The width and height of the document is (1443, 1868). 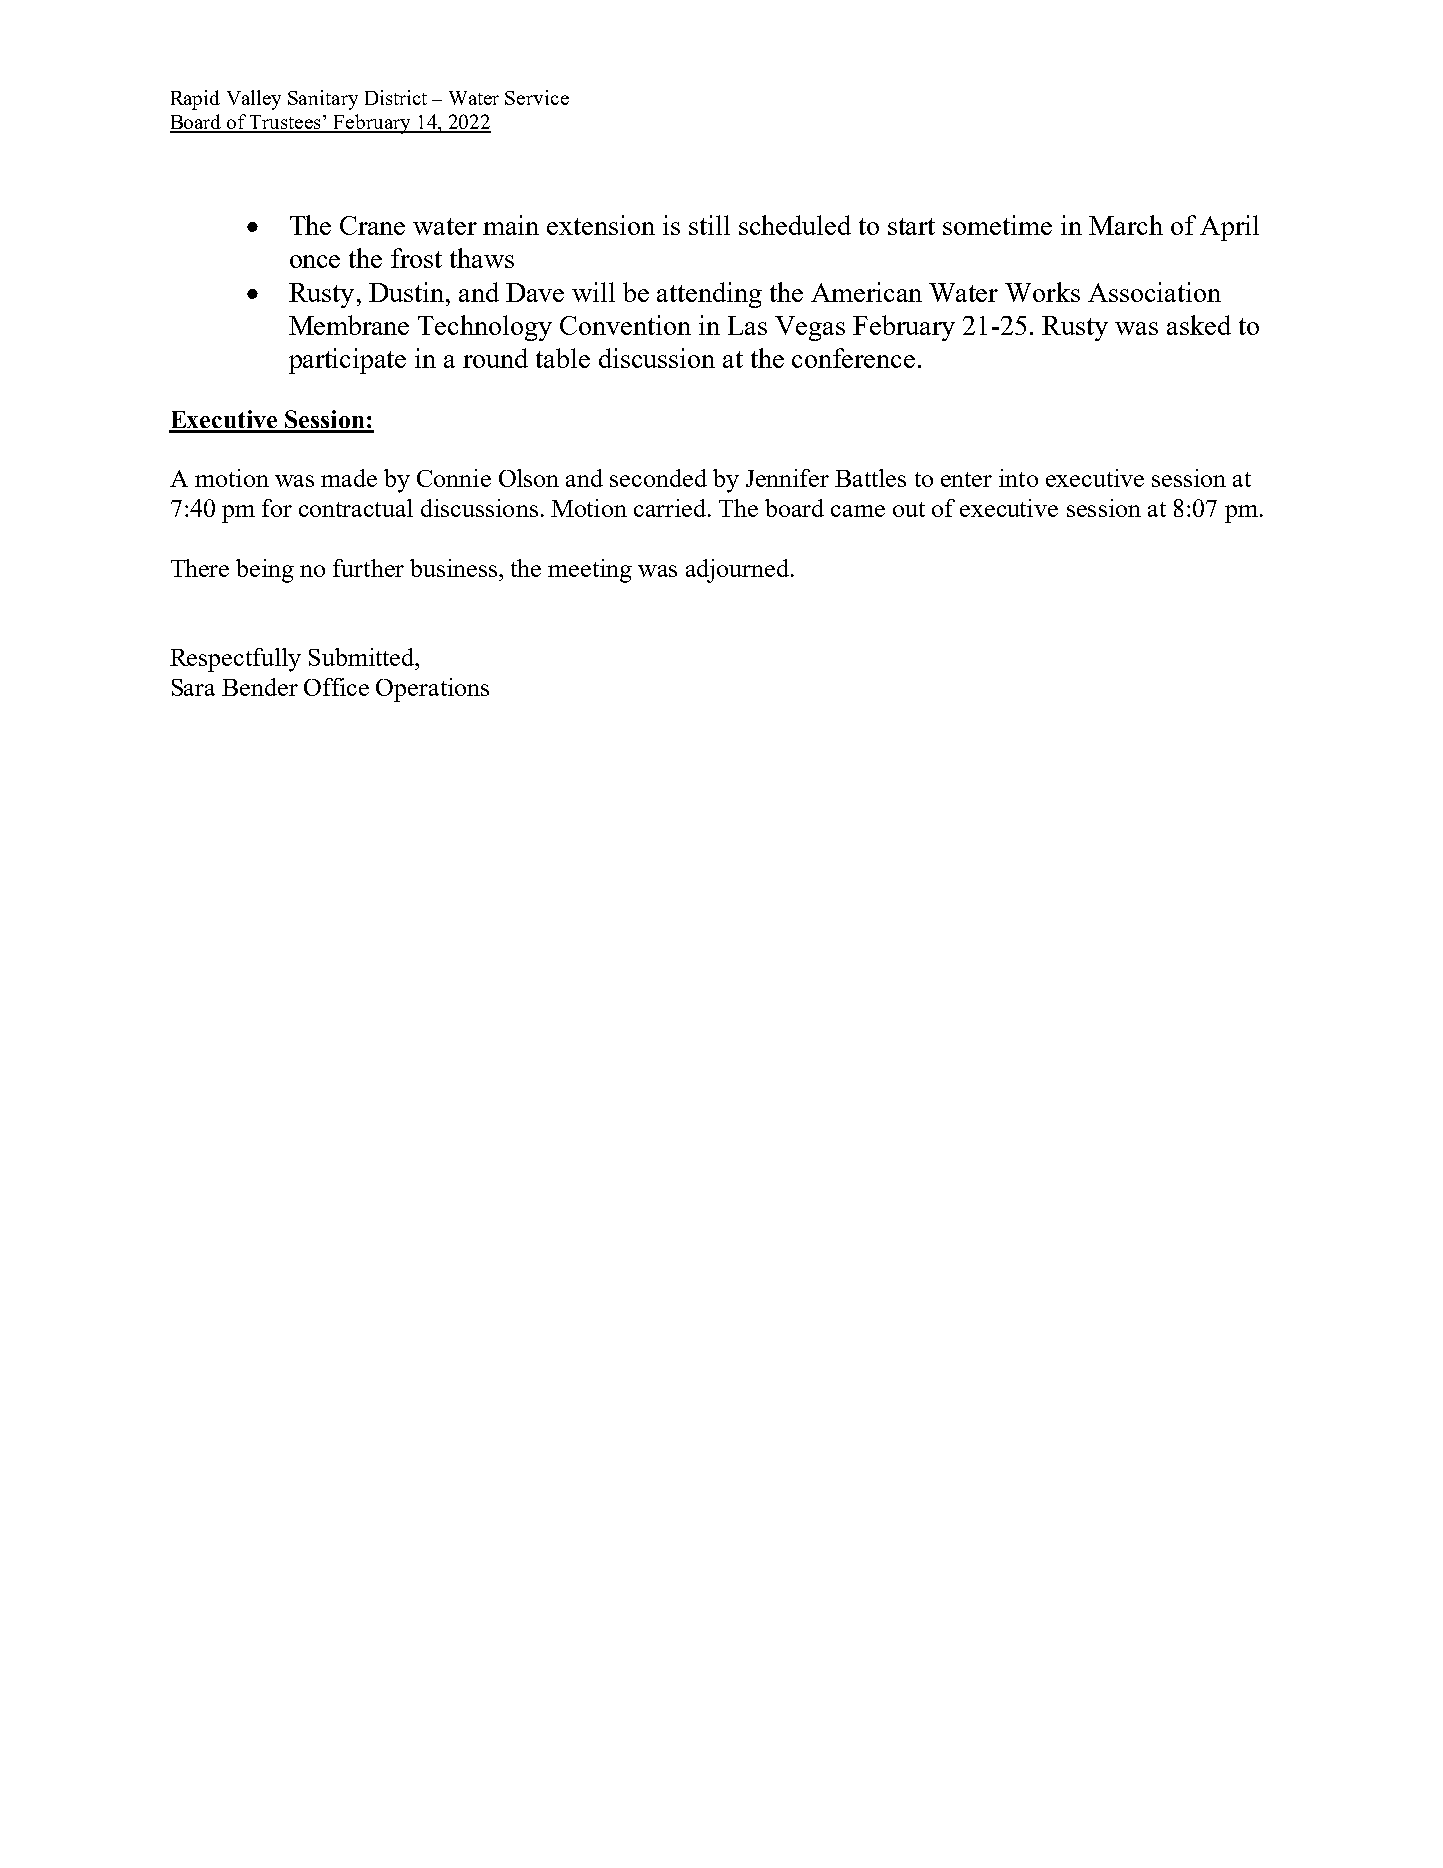 What do you see at coordinates (286, 123) in the document?
I see `Trustees` at bounding box center [286, 123].
